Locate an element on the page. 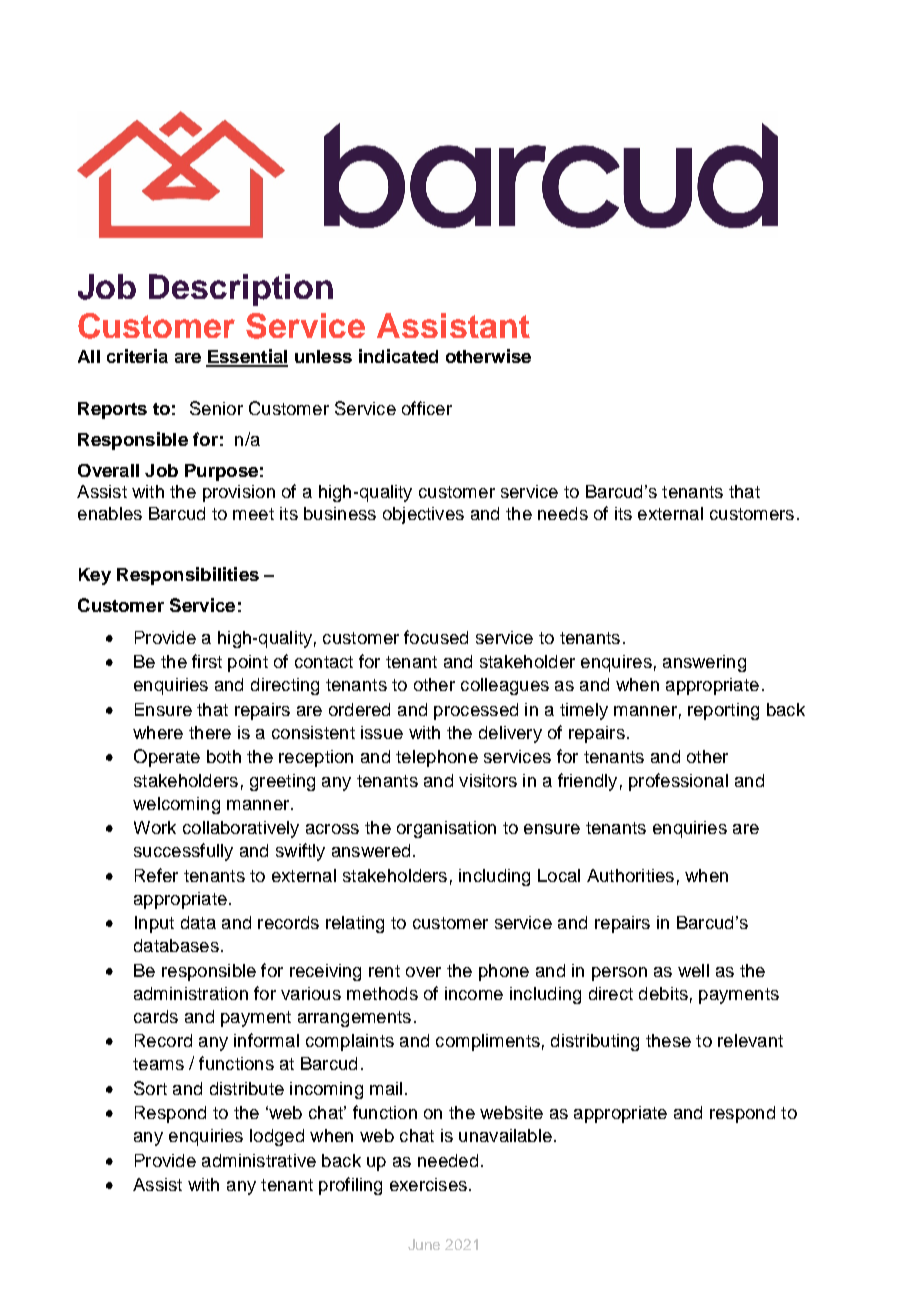 The image size is (924, 1308). indicated is located at coordinates (398, 356).
